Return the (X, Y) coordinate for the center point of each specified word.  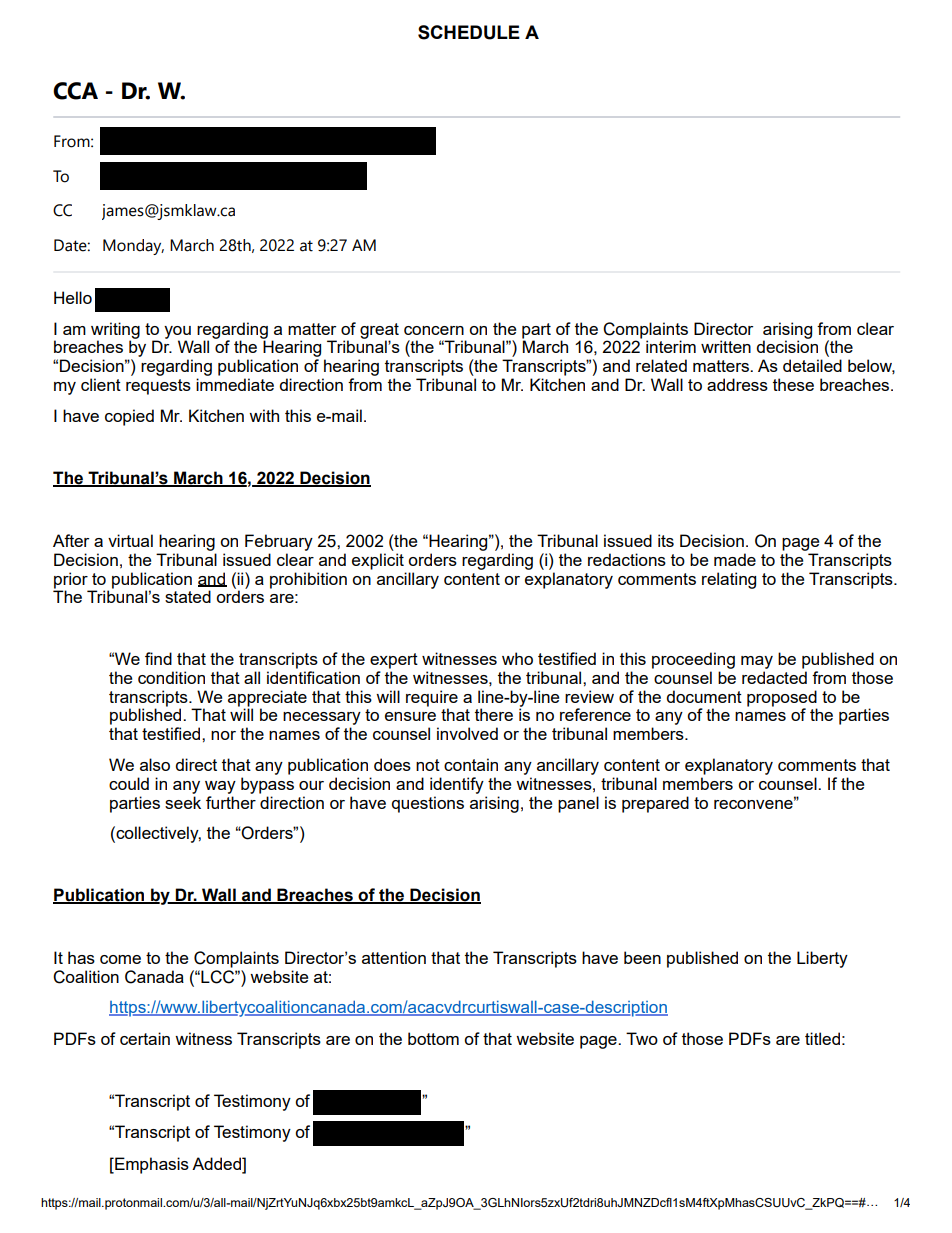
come (120, 959)
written (726, 346)
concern (434, 330)
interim (671, 346)
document (704, 696)
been (642, 957)
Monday (133, 247)
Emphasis (151, 1165)
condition (171, 677)
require (432, 698)
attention (394, 957)
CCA (75, 91)
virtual (130, 540)
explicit (378, 561)
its (666, 540)
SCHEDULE (469, 32)
